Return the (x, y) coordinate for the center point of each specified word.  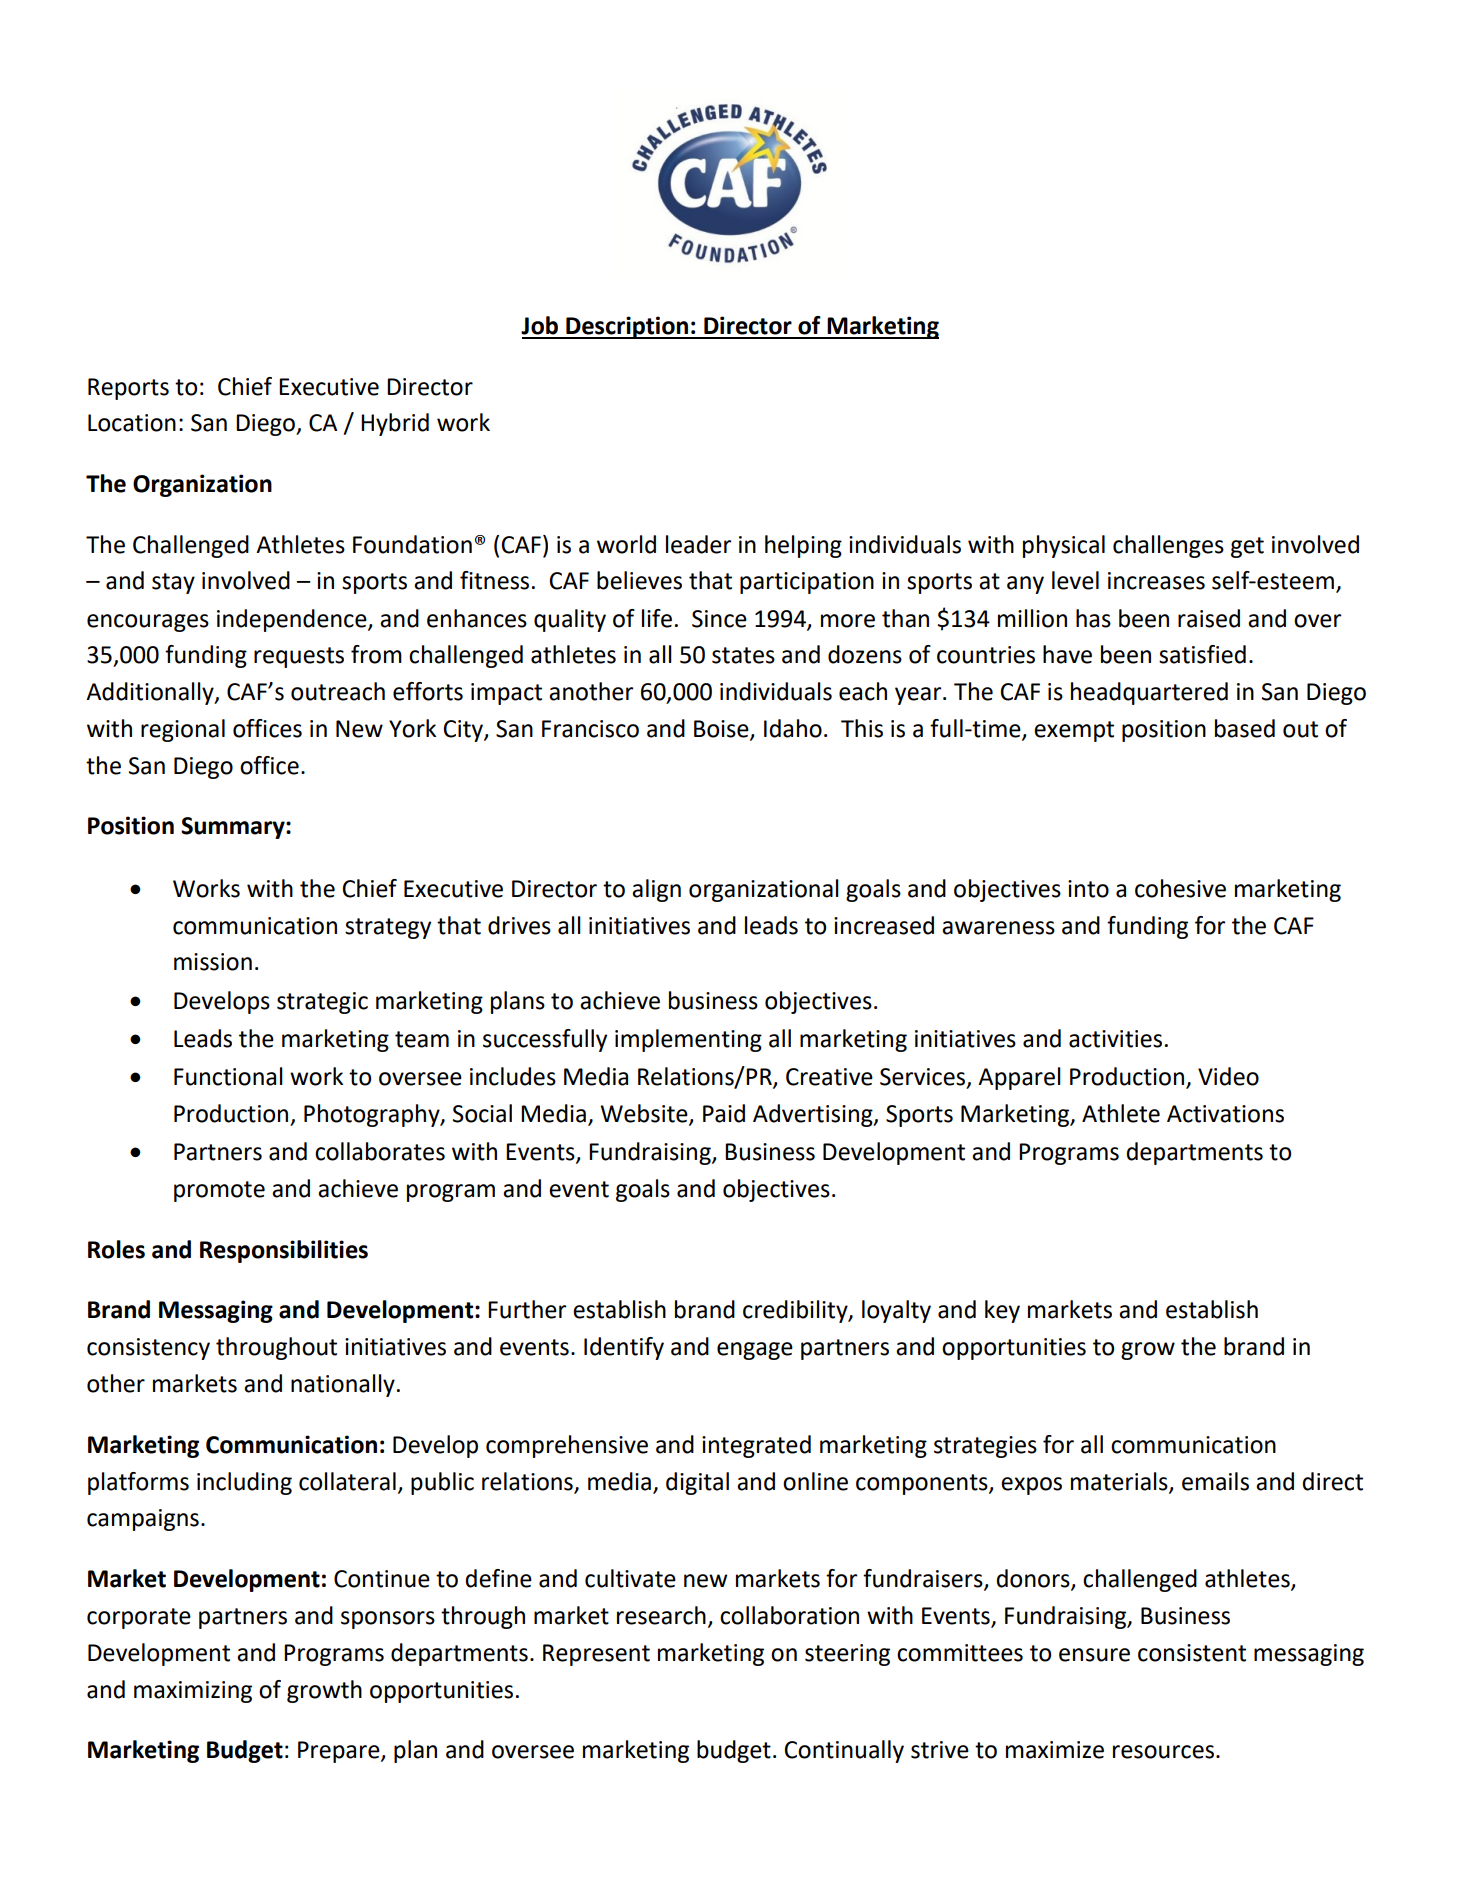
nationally (343, 1385)
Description (627, 327)
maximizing (193, 1692)
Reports (128, 389)
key (1002, 1311)
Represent (596, 1655)
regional (183, 730)
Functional (228, 1076)
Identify (624, 1348)
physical (1064, 546)
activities (1115, 1039)
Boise (722, 730)
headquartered (1149, 693)
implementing (688, 1040)
